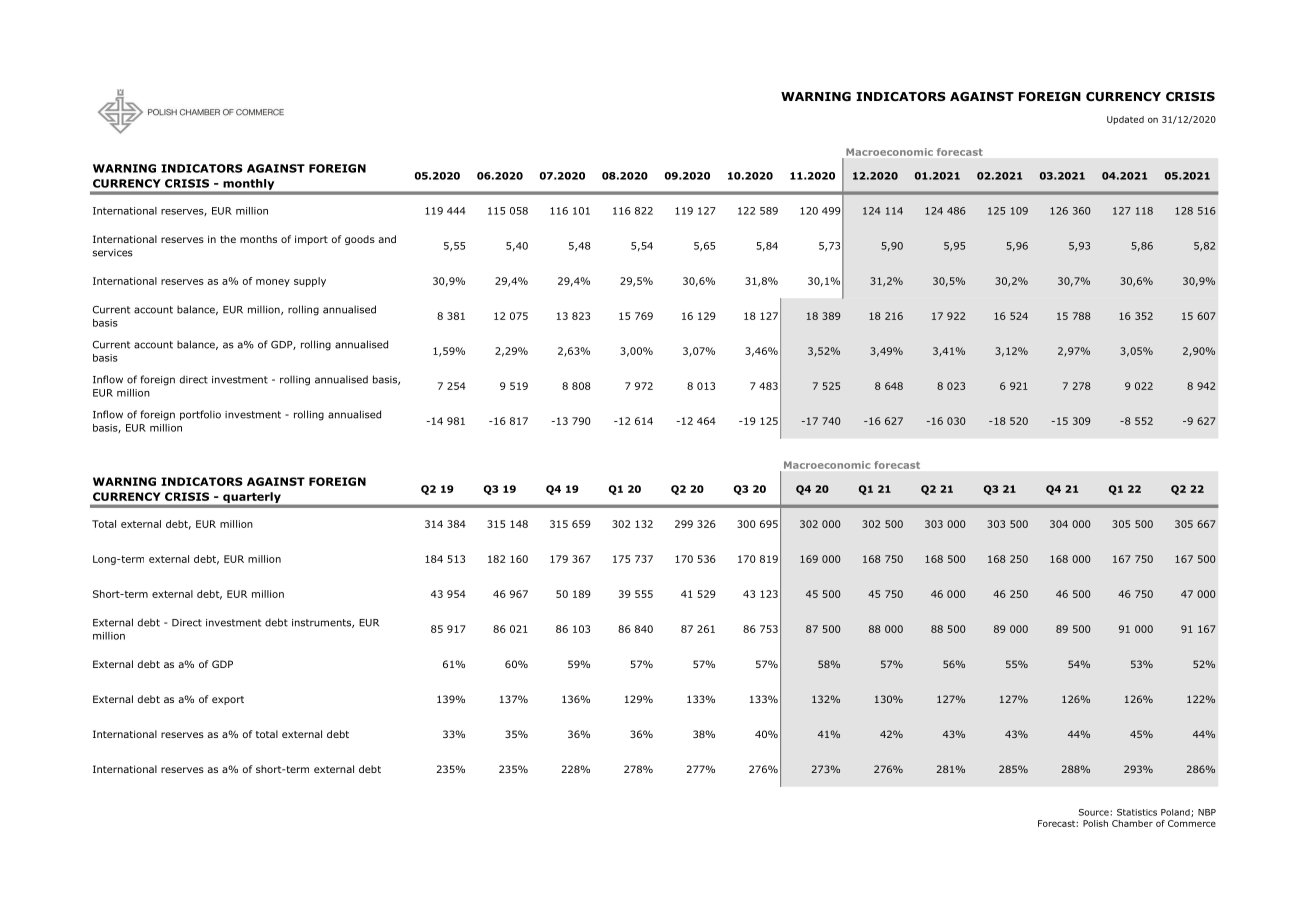 The height and width of the page is (924, 1309). Describe the element at coordinates (1176, 813) in the page. I see `Poland` at that location.
